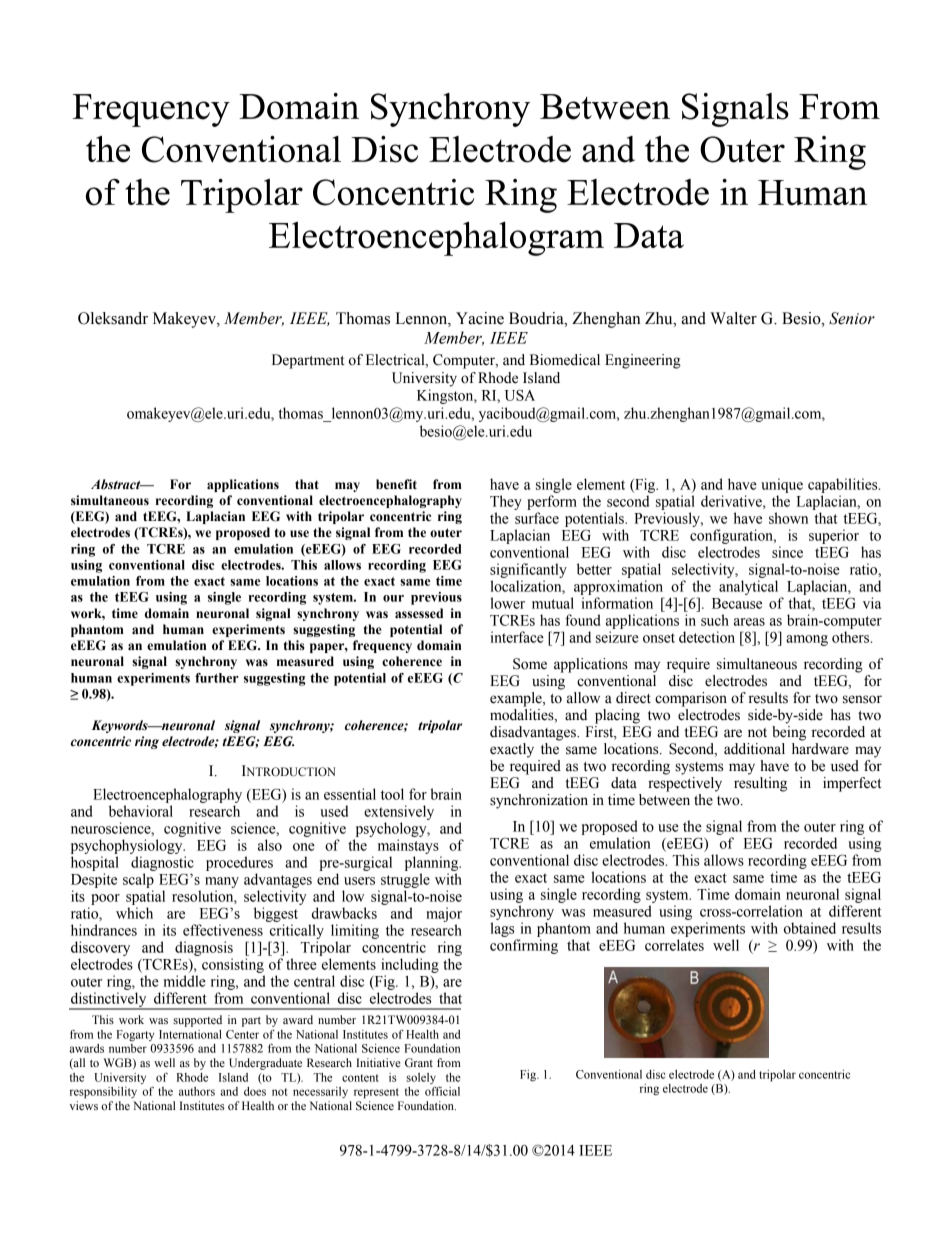  What do you see at coordinates (733, 318) in the image?
I see `Walter` at bounding box center [733, 318].
